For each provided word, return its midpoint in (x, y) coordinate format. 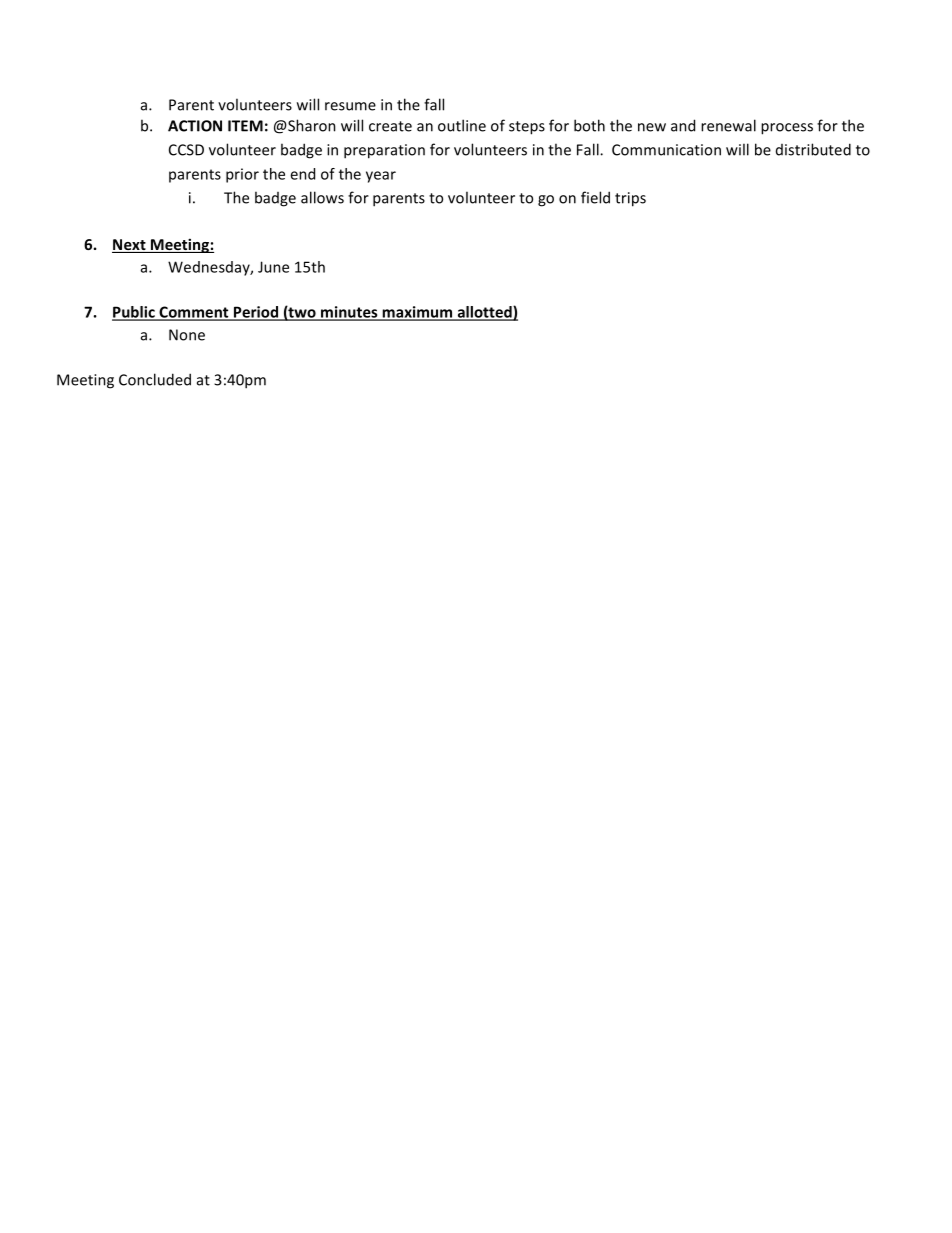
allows (322, 197)
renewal (728, 125)
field (595, 197)
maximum (417, 313)
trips (630, 199)
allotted (484, 313)
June (273, 267)
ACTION (195, 126)
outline (462, 125)
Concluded (155, 379)
